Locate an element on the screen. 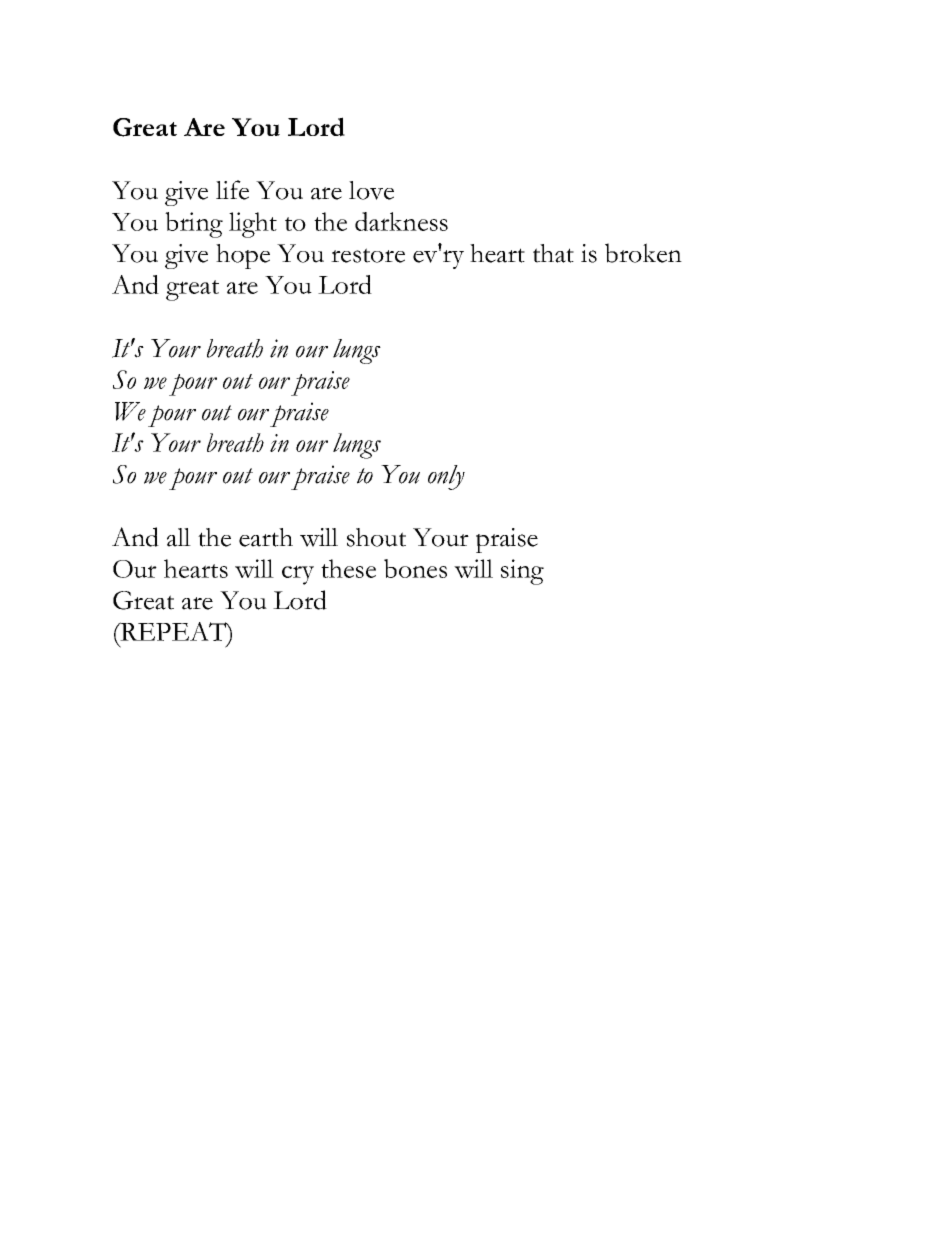 The width and height of the screenshot is (952, 1233). life is located at coordinates (232, 190).
